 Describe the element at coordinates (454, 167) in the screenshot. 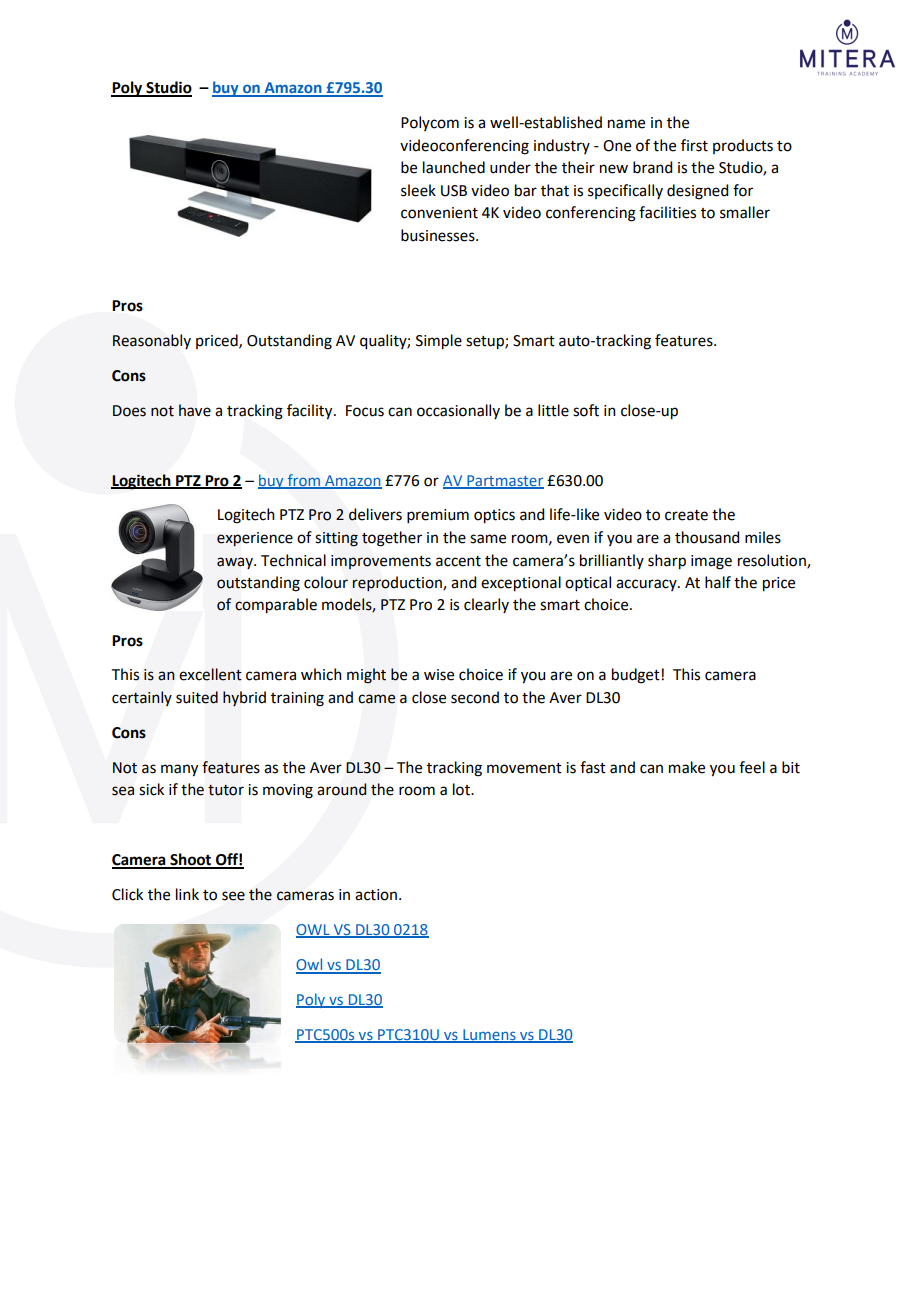

I see `launched` at that location.
